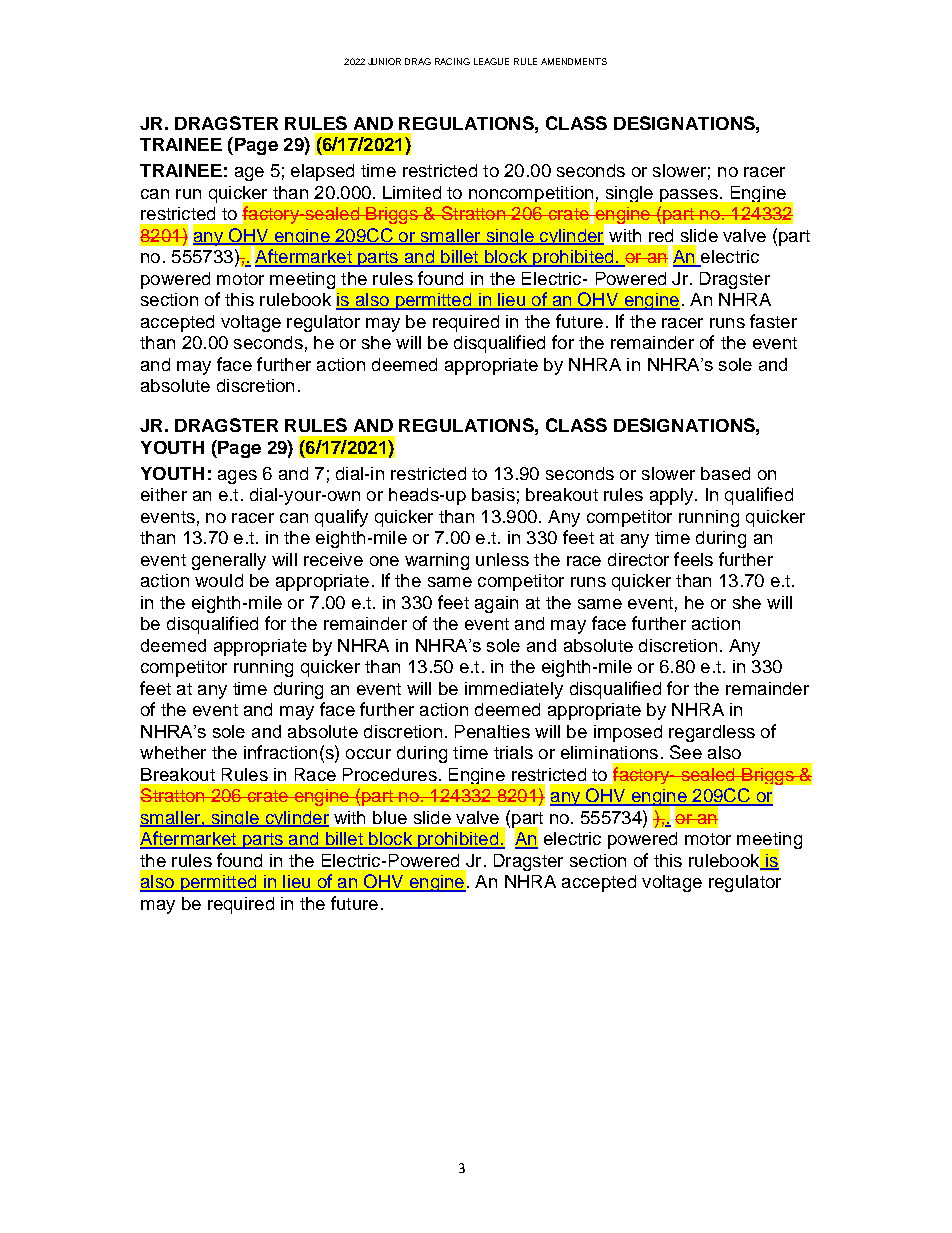 The width and height of the screenshot is (952, 1233). Describe the element at coordinates (384, 61) in the screenshot. I see `JUNIOR` at that location.
